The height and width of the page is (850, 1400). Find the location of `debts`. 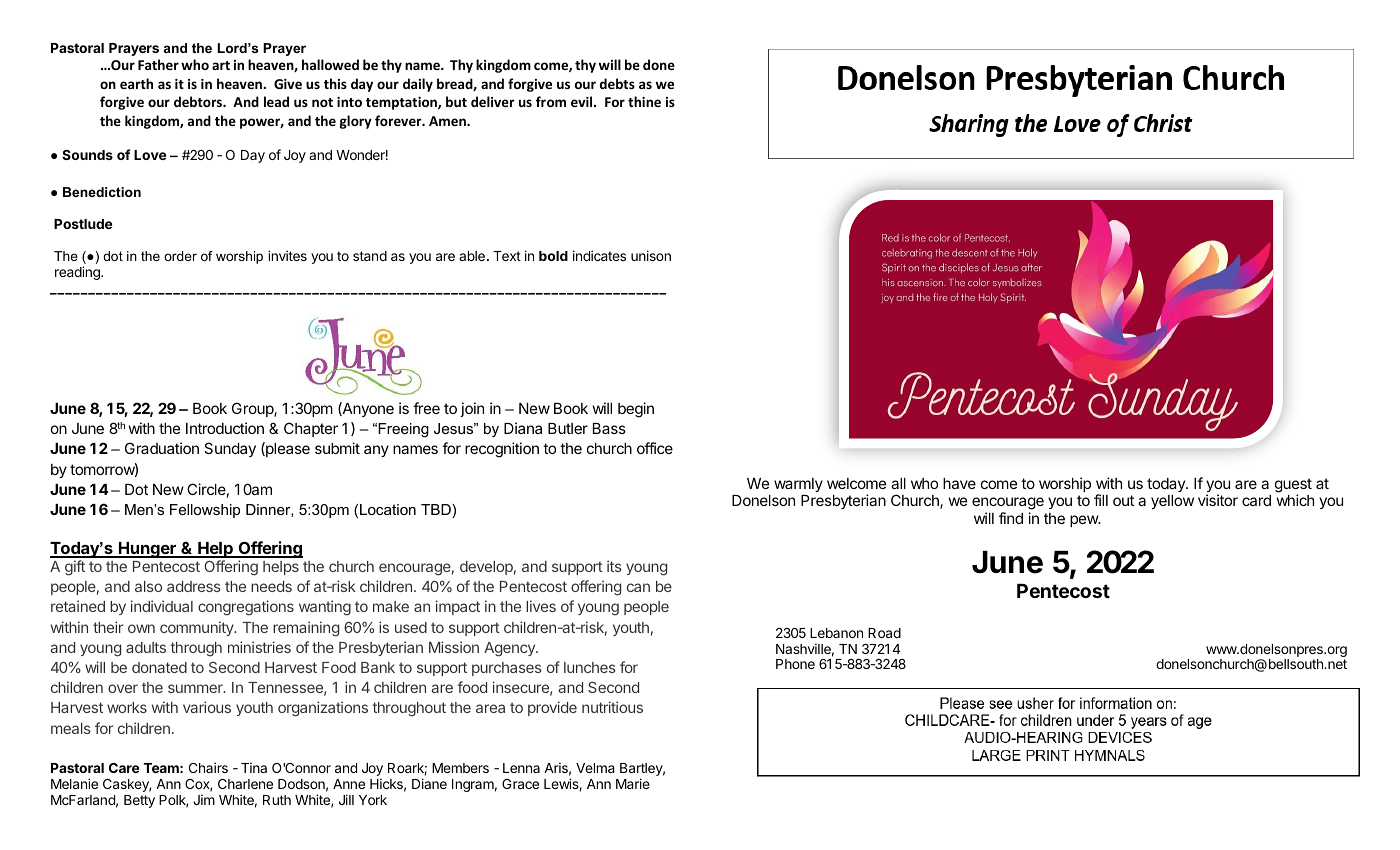

debts is located at coordinates (617, 83).
